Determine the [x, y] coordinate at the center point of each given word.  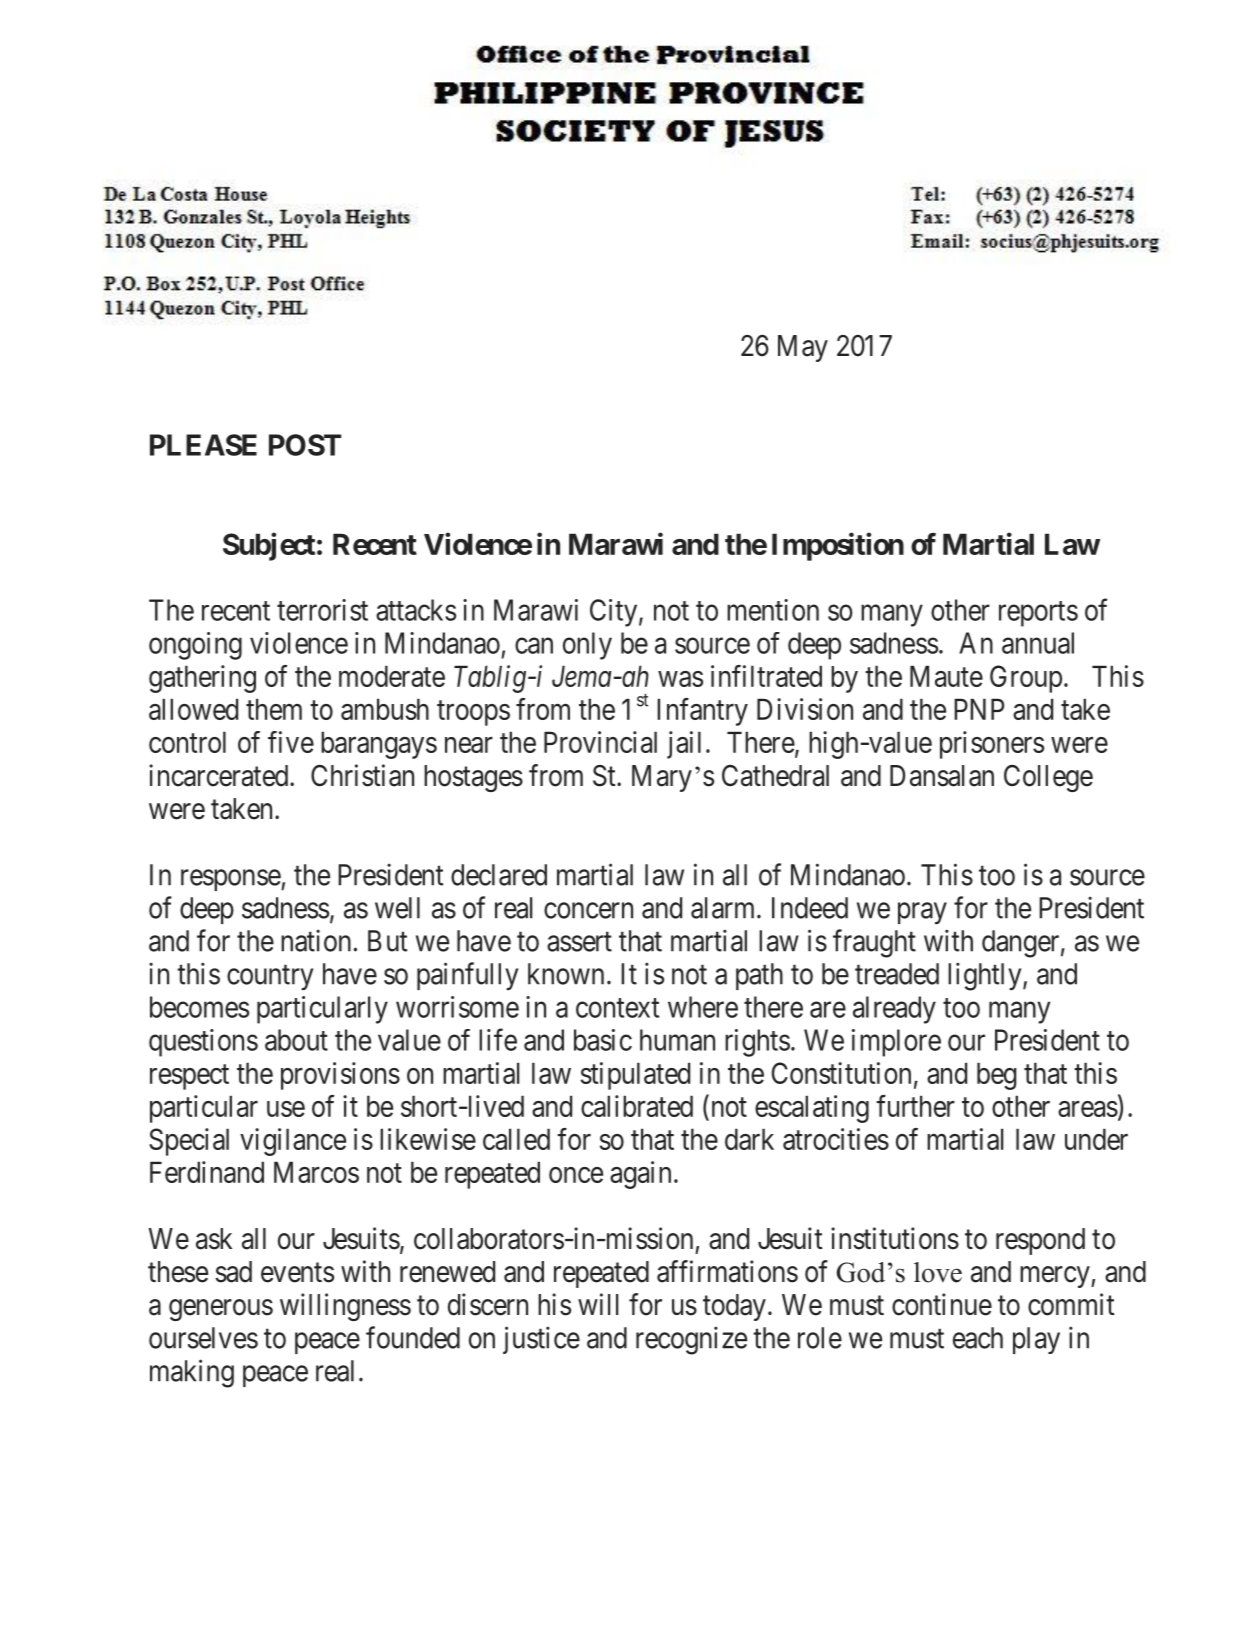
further [915, 1106]
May [803, 348]
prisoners [992, 745]
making [192, 1373]
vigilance [293, 1142]
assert [579, 942]
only [587, 646]
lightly [986, 976]
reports [1038, 614]
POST [305, 445]
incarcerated [220, 775]
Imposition [838, 546]
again [640, 1175]
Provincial [600, 742]
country [270, 977]
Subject [269, 546]
